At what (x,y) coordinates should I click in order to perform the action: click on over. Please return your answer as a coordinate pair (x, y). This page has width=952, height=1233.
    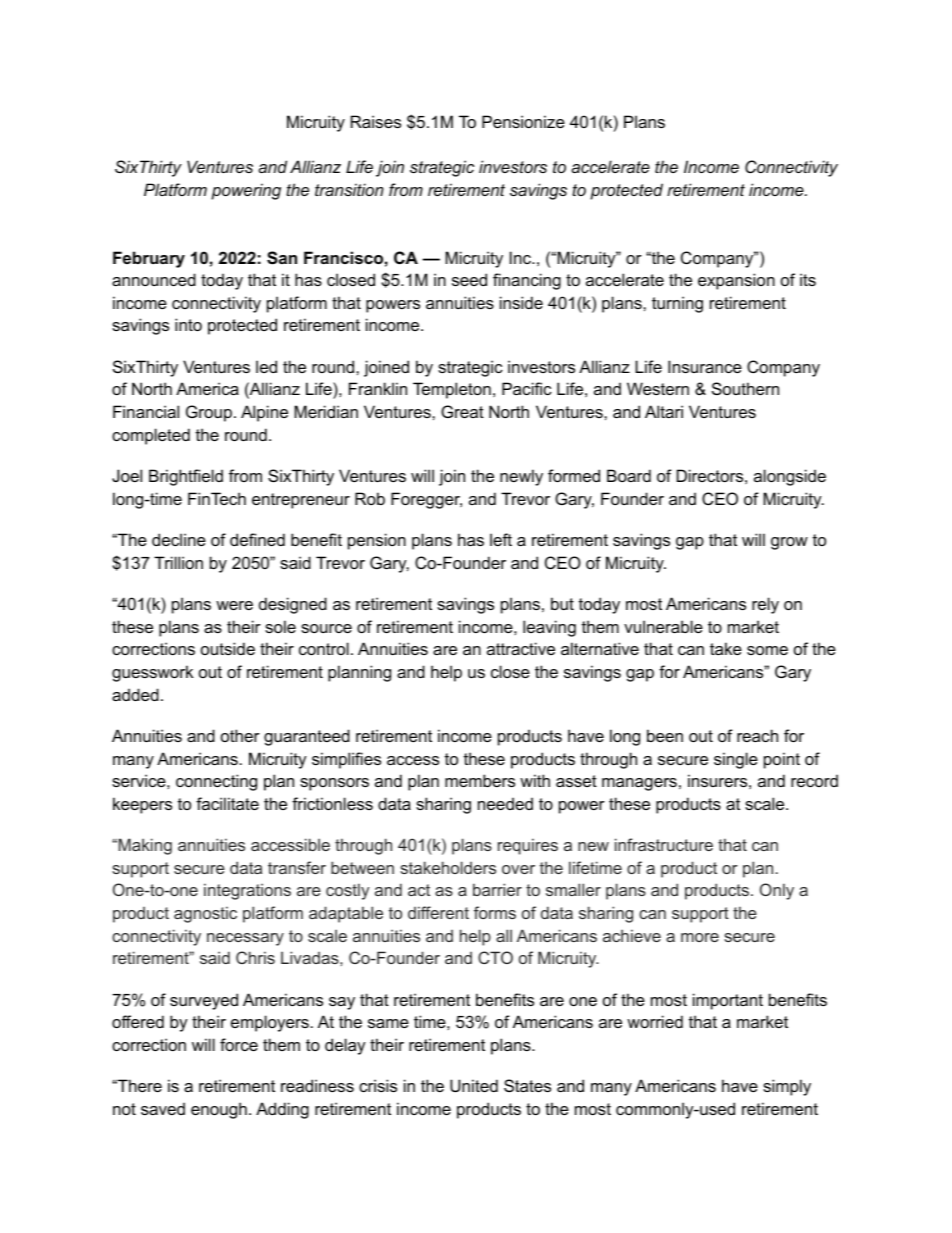
    Looking at the image, I should click on (518, 869).
